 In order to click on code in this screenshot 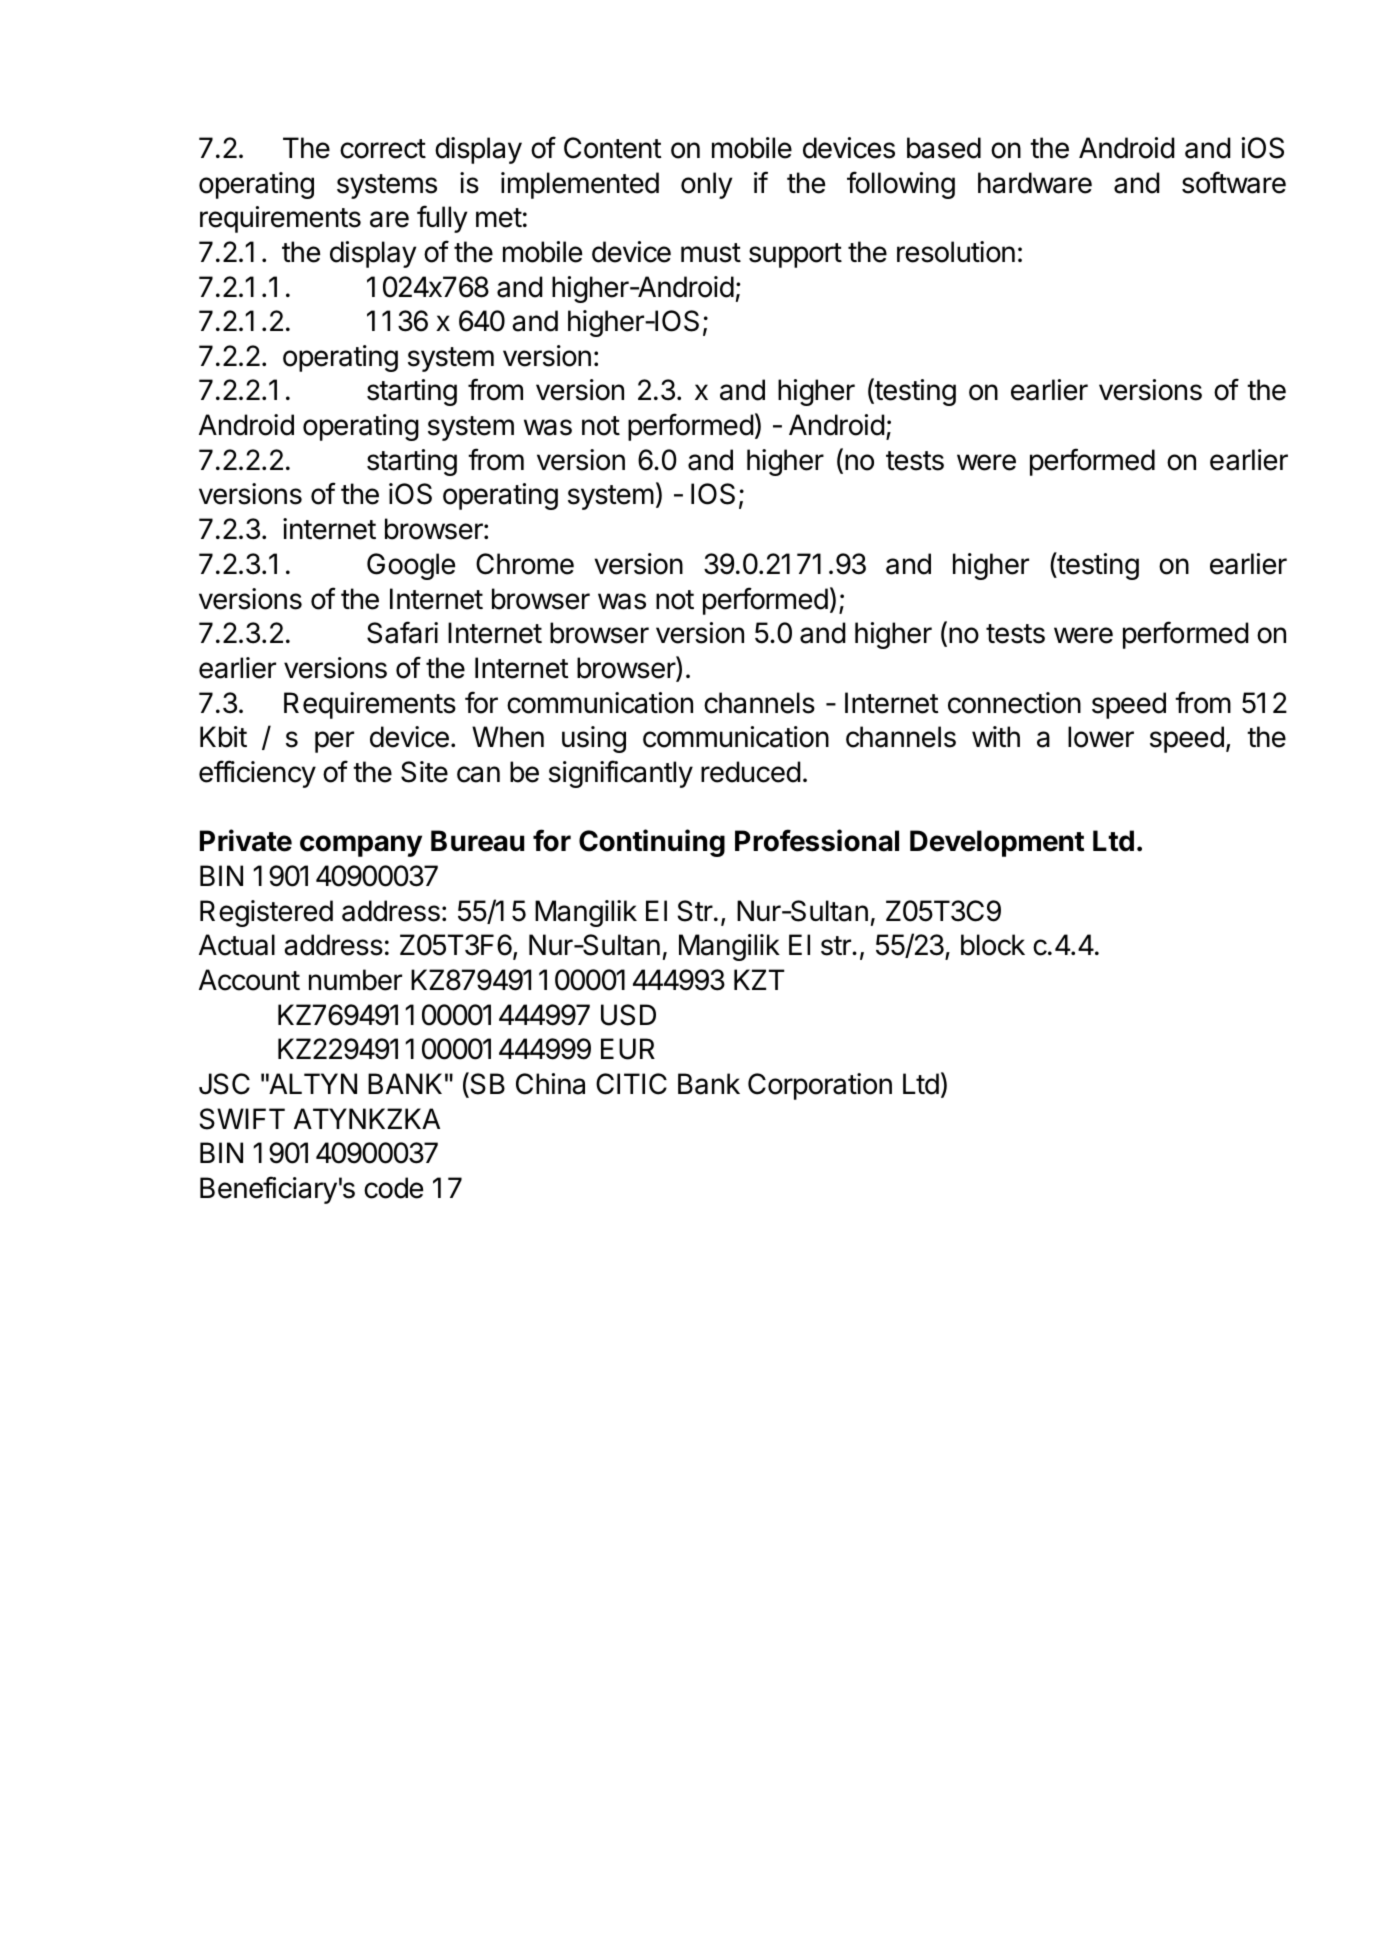, I will do `click(393, 1188)`.
